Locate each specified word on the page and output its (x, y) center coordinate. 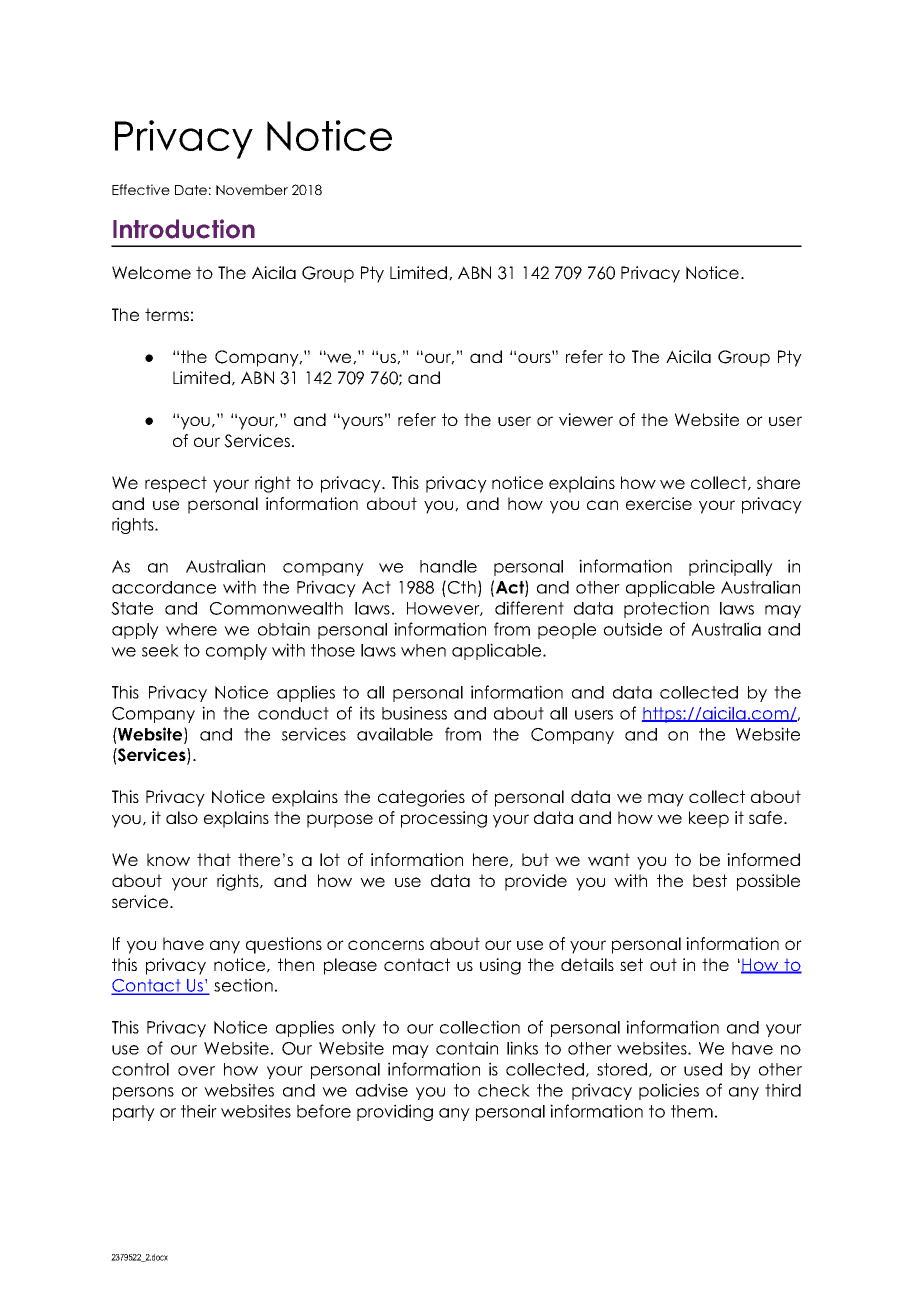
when (423, 650)
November (252, 189)
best (710, 880)
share (778, 482)
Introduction (184, 229)
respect (176, 484)
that (214, 859)
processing (444, 819)
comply (236, 652)
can (602, 505)
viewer (586, 419)
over (196, 1071)
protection (666, 609)
